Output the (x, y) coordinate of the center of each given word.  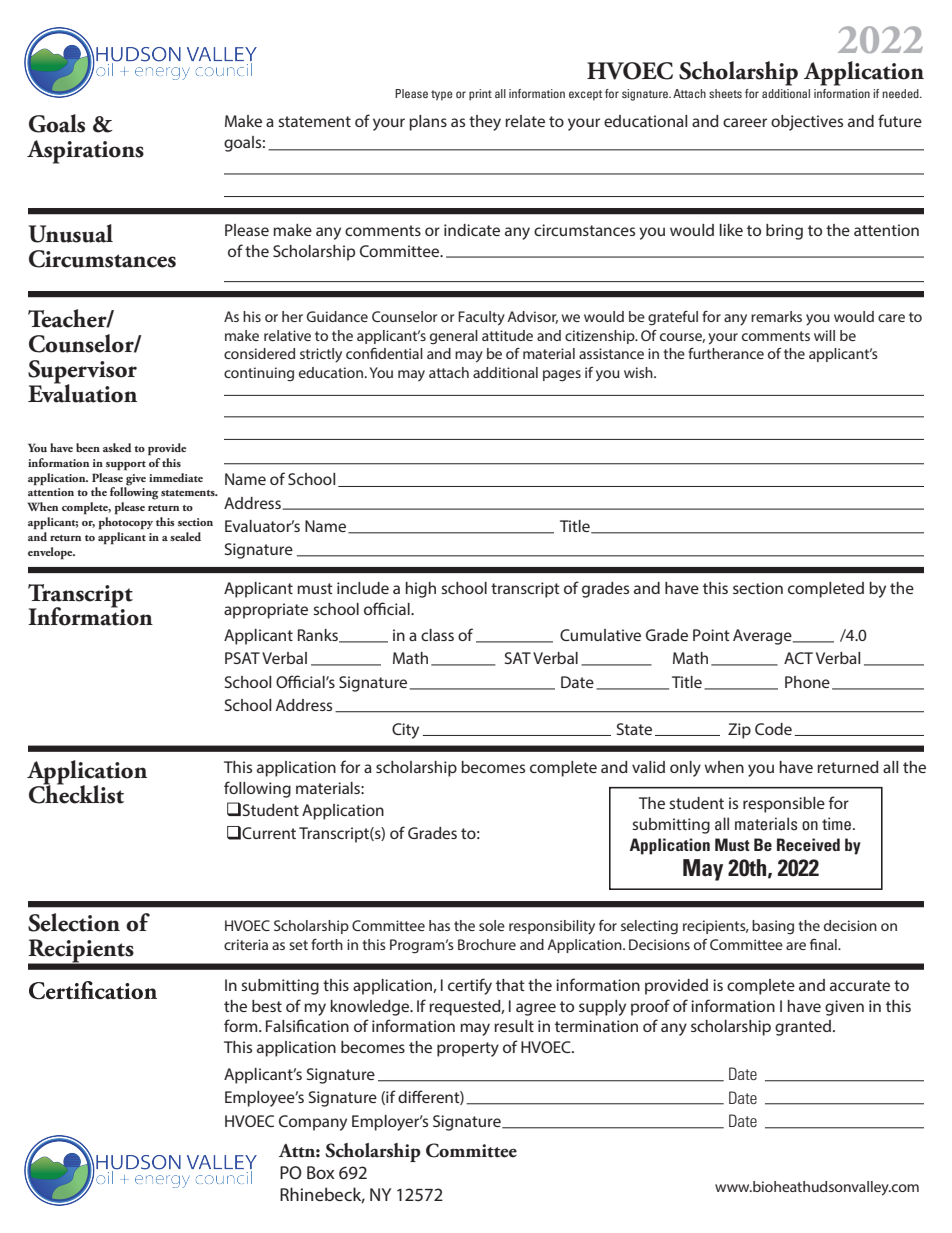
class (437, 635)
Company (313, 1123)
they (485, 123)
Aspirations (85, 152)
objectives (807, 123)
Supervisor (82, 373)
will (824, 335)
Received (808, 844)
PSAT (242, 658)
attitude (507, 335)
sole (492, 925)
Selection (74, 922)
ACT (798, 658)
